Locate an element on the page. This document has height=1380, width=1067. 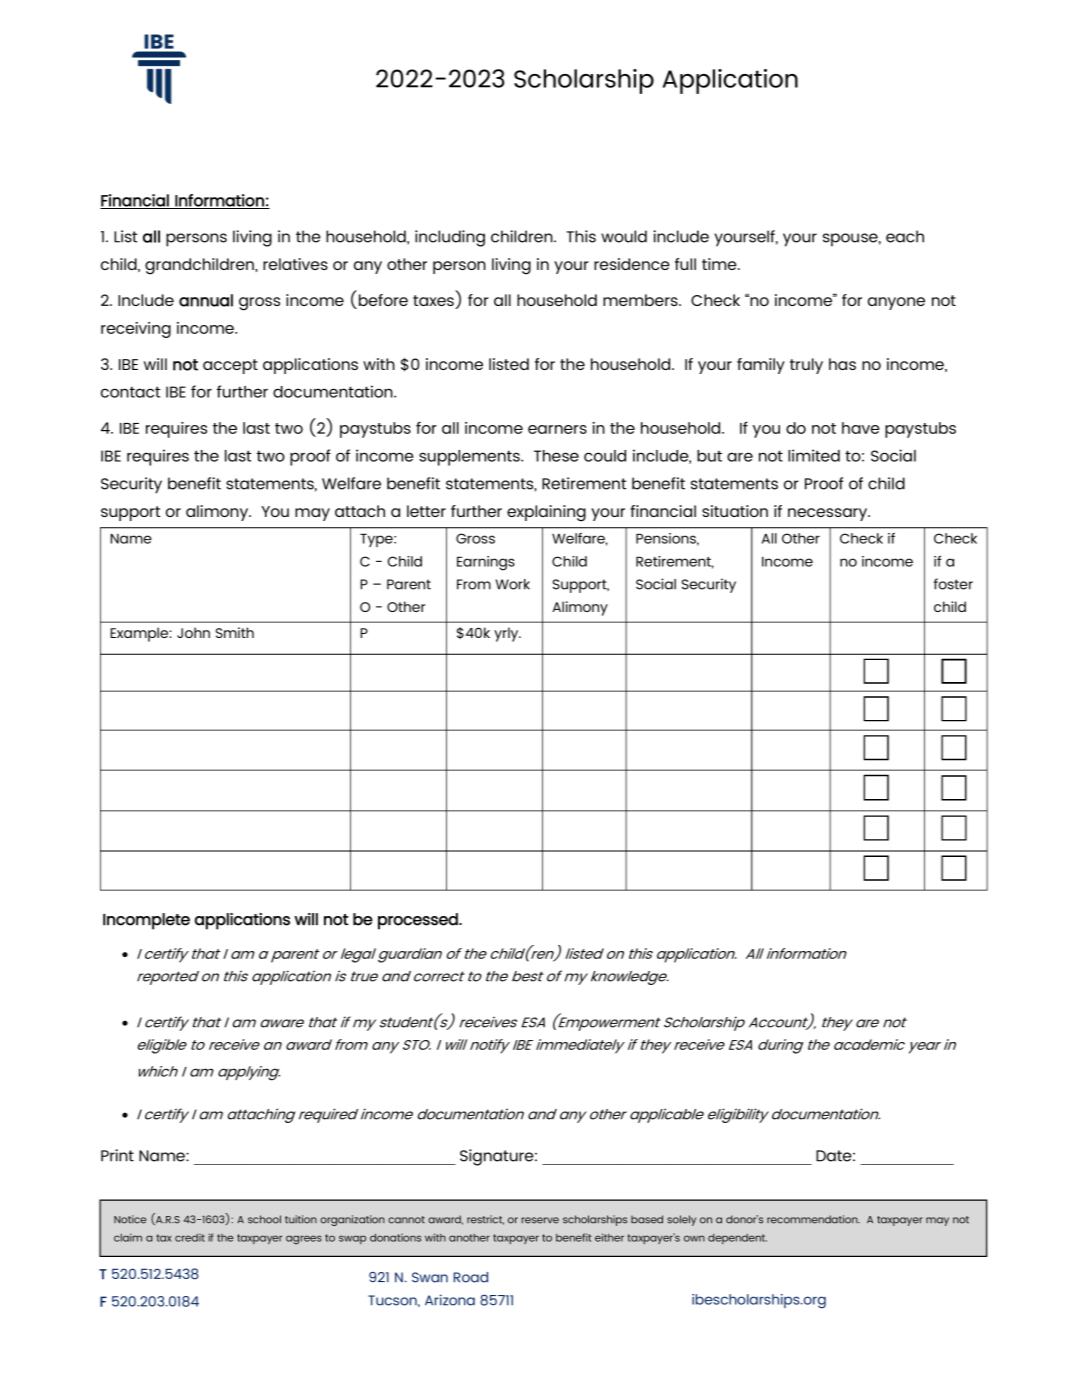
recommendation is located at coordinates (813, 1219).
